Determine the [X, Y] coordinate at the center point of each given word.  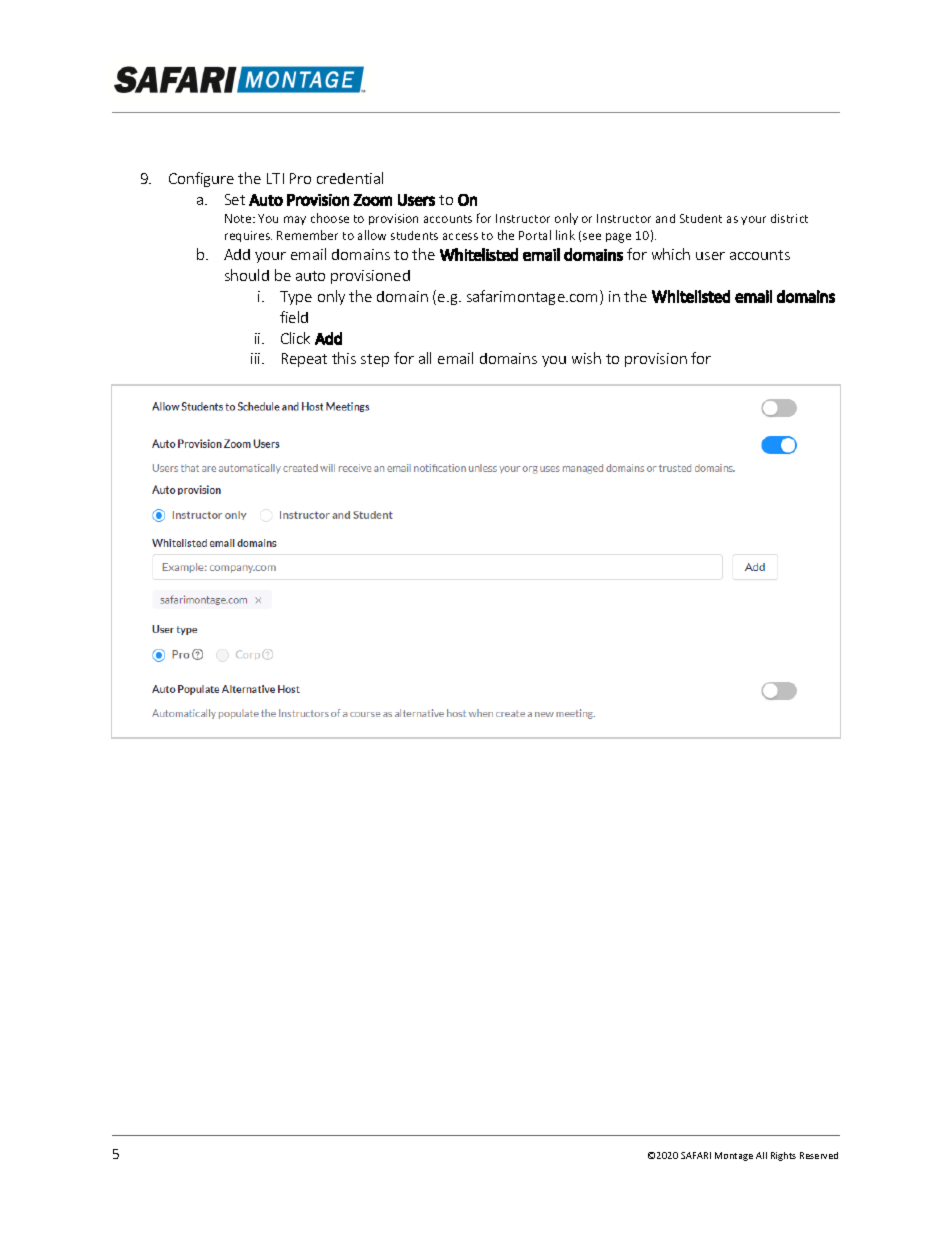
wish [586, 358]
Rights [783, 1156]
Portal [535, 235]
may [295, 220]
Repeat [304, 360]
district [789, 218]
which [671, 254]
